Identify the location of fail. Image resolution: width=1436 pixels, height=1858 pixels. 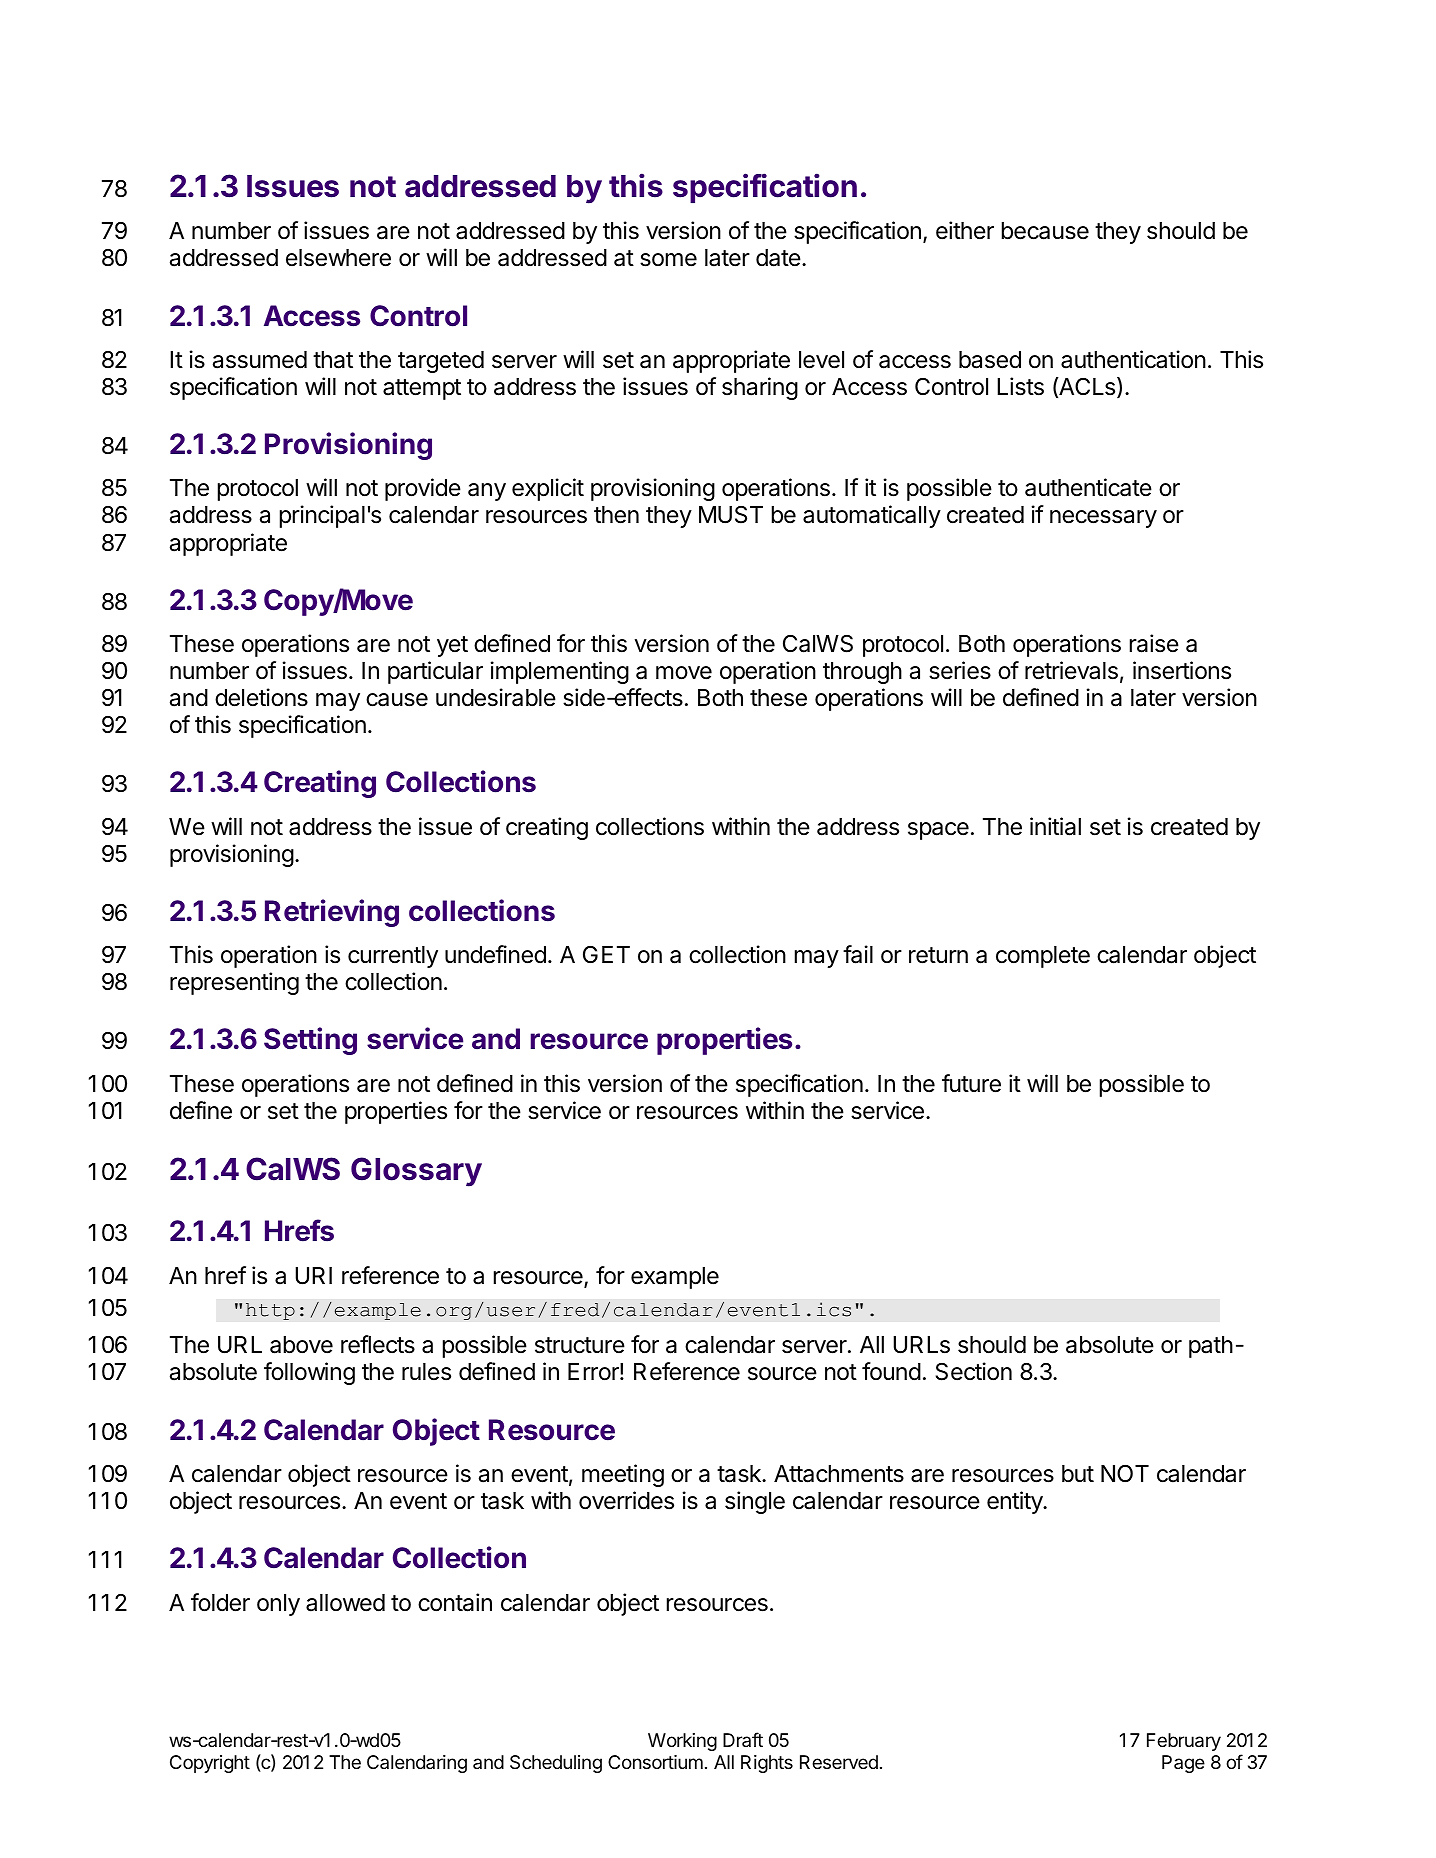
(858, 954).
